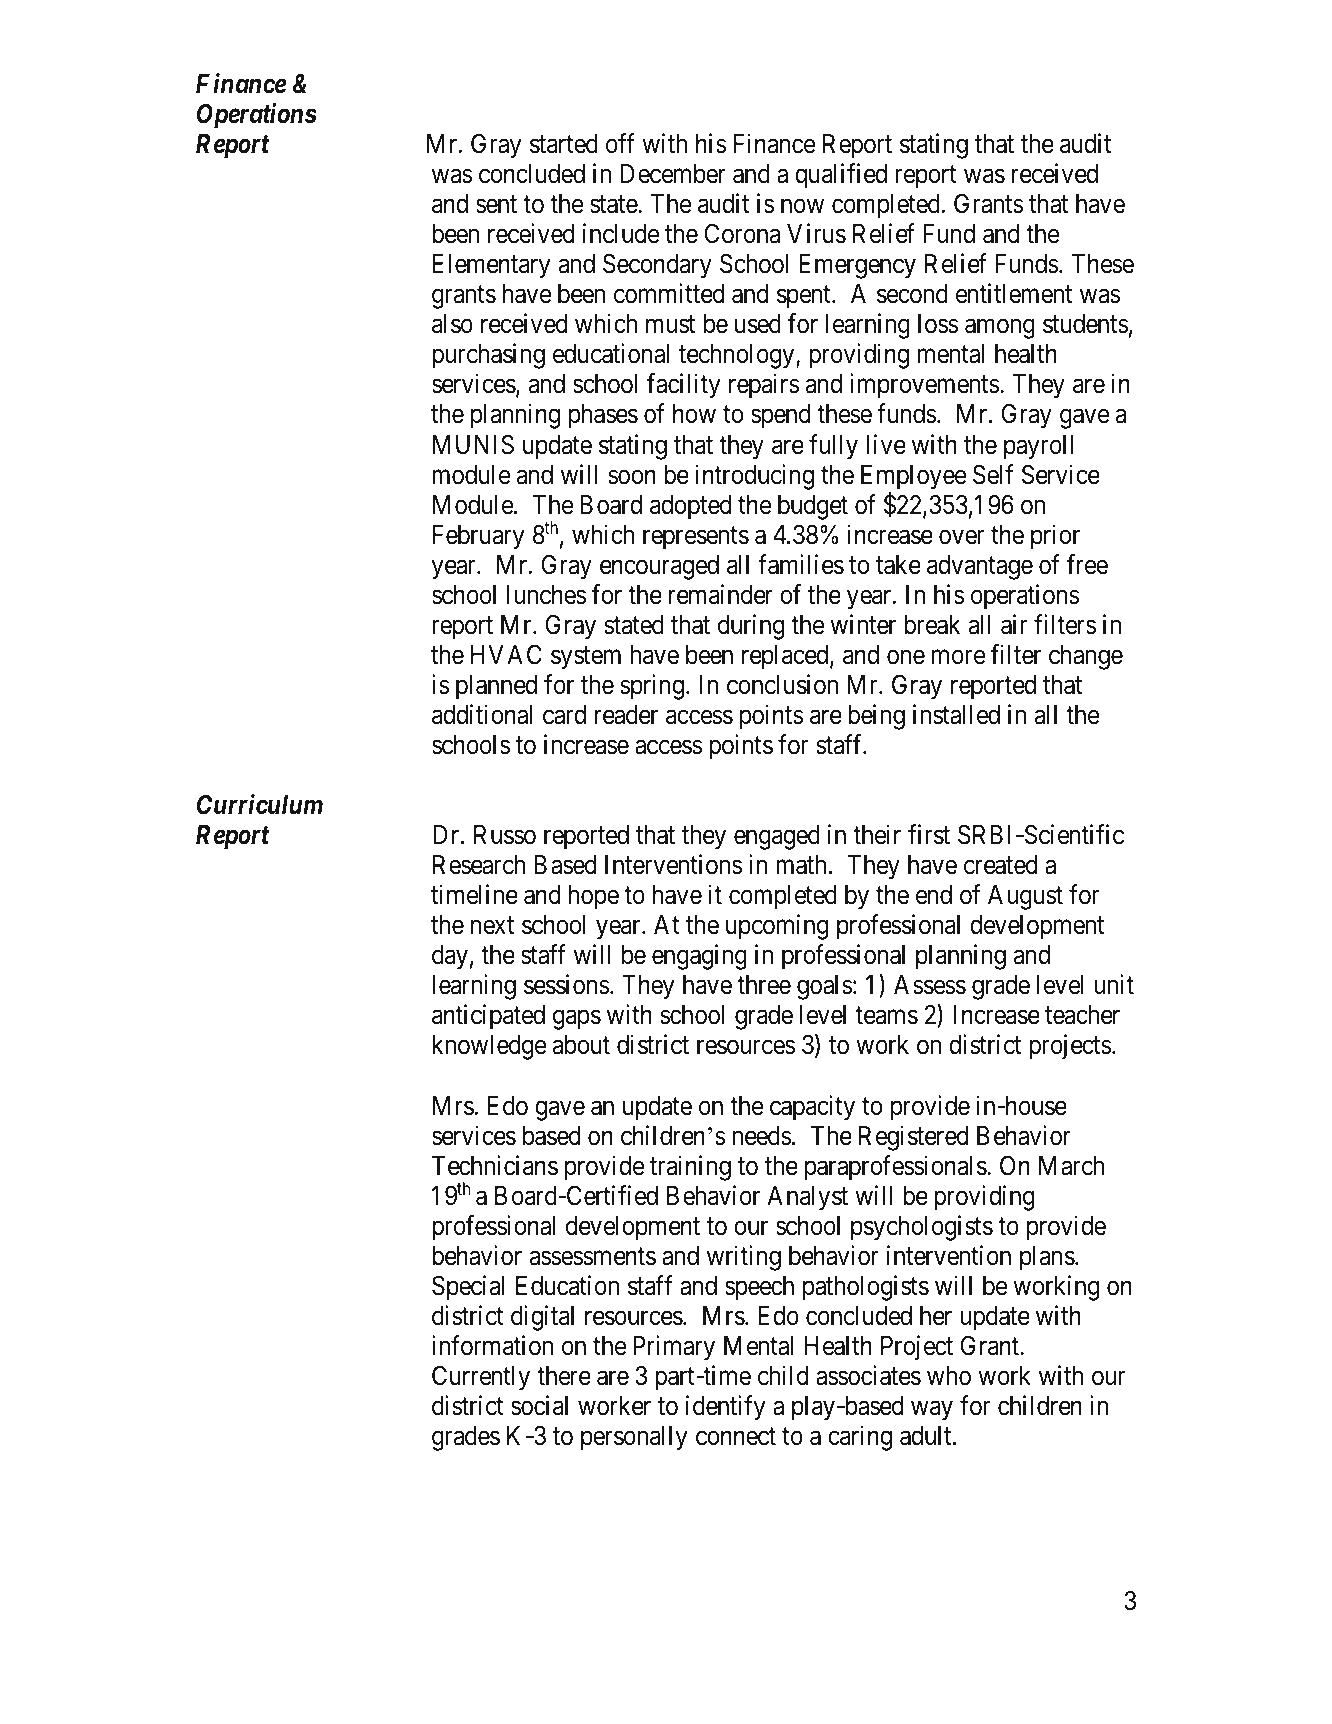 The width and height of the screenshot is (1332, 1724). Describe the element at coordinates (777, 837) in the screenshot. I see `engaged` at that location.
